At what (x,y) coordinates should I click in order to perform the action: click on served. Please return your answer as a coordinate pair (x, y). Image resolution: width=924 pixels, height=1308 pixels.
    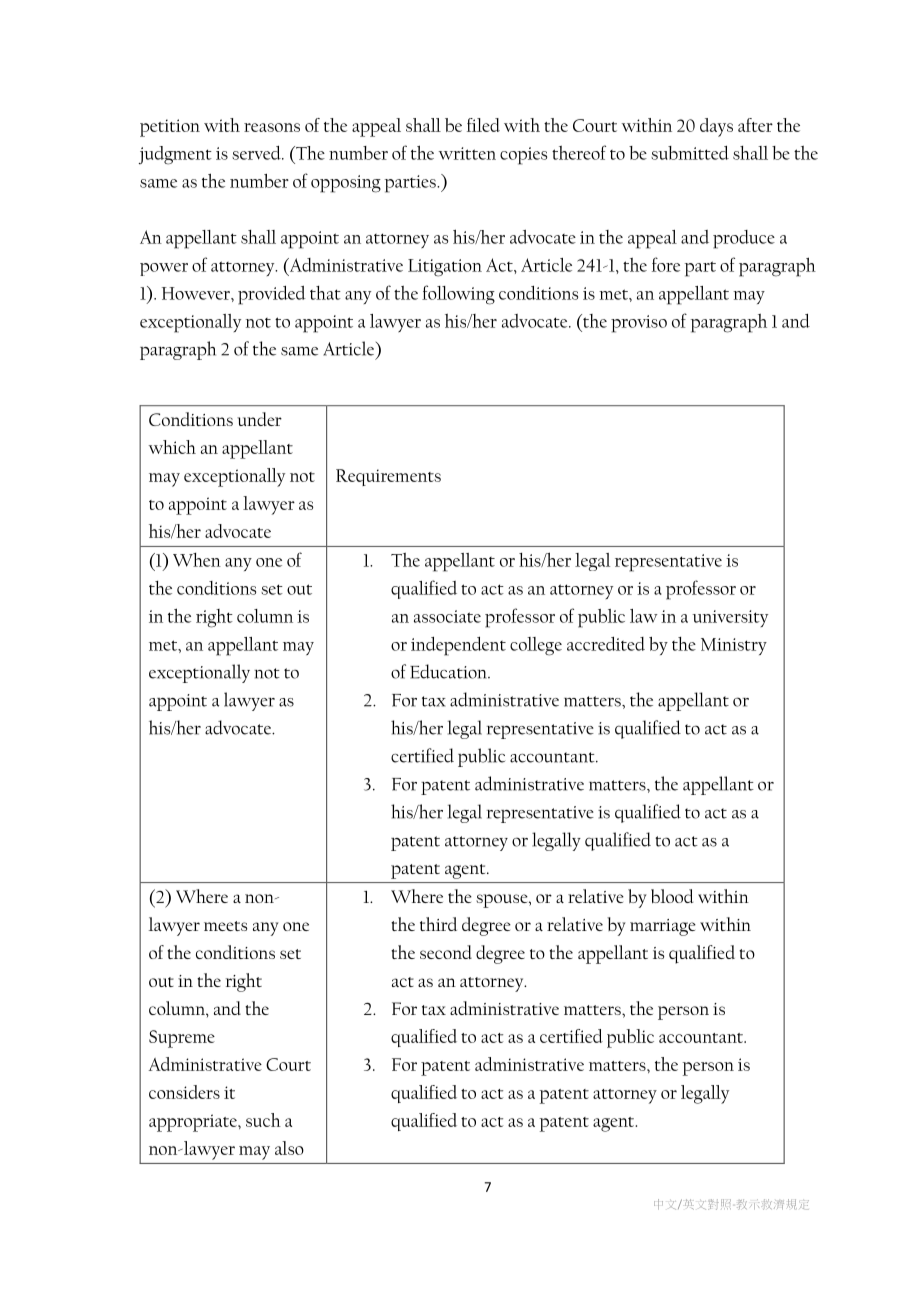
    Looking at the image, I should click on (257, 153).
